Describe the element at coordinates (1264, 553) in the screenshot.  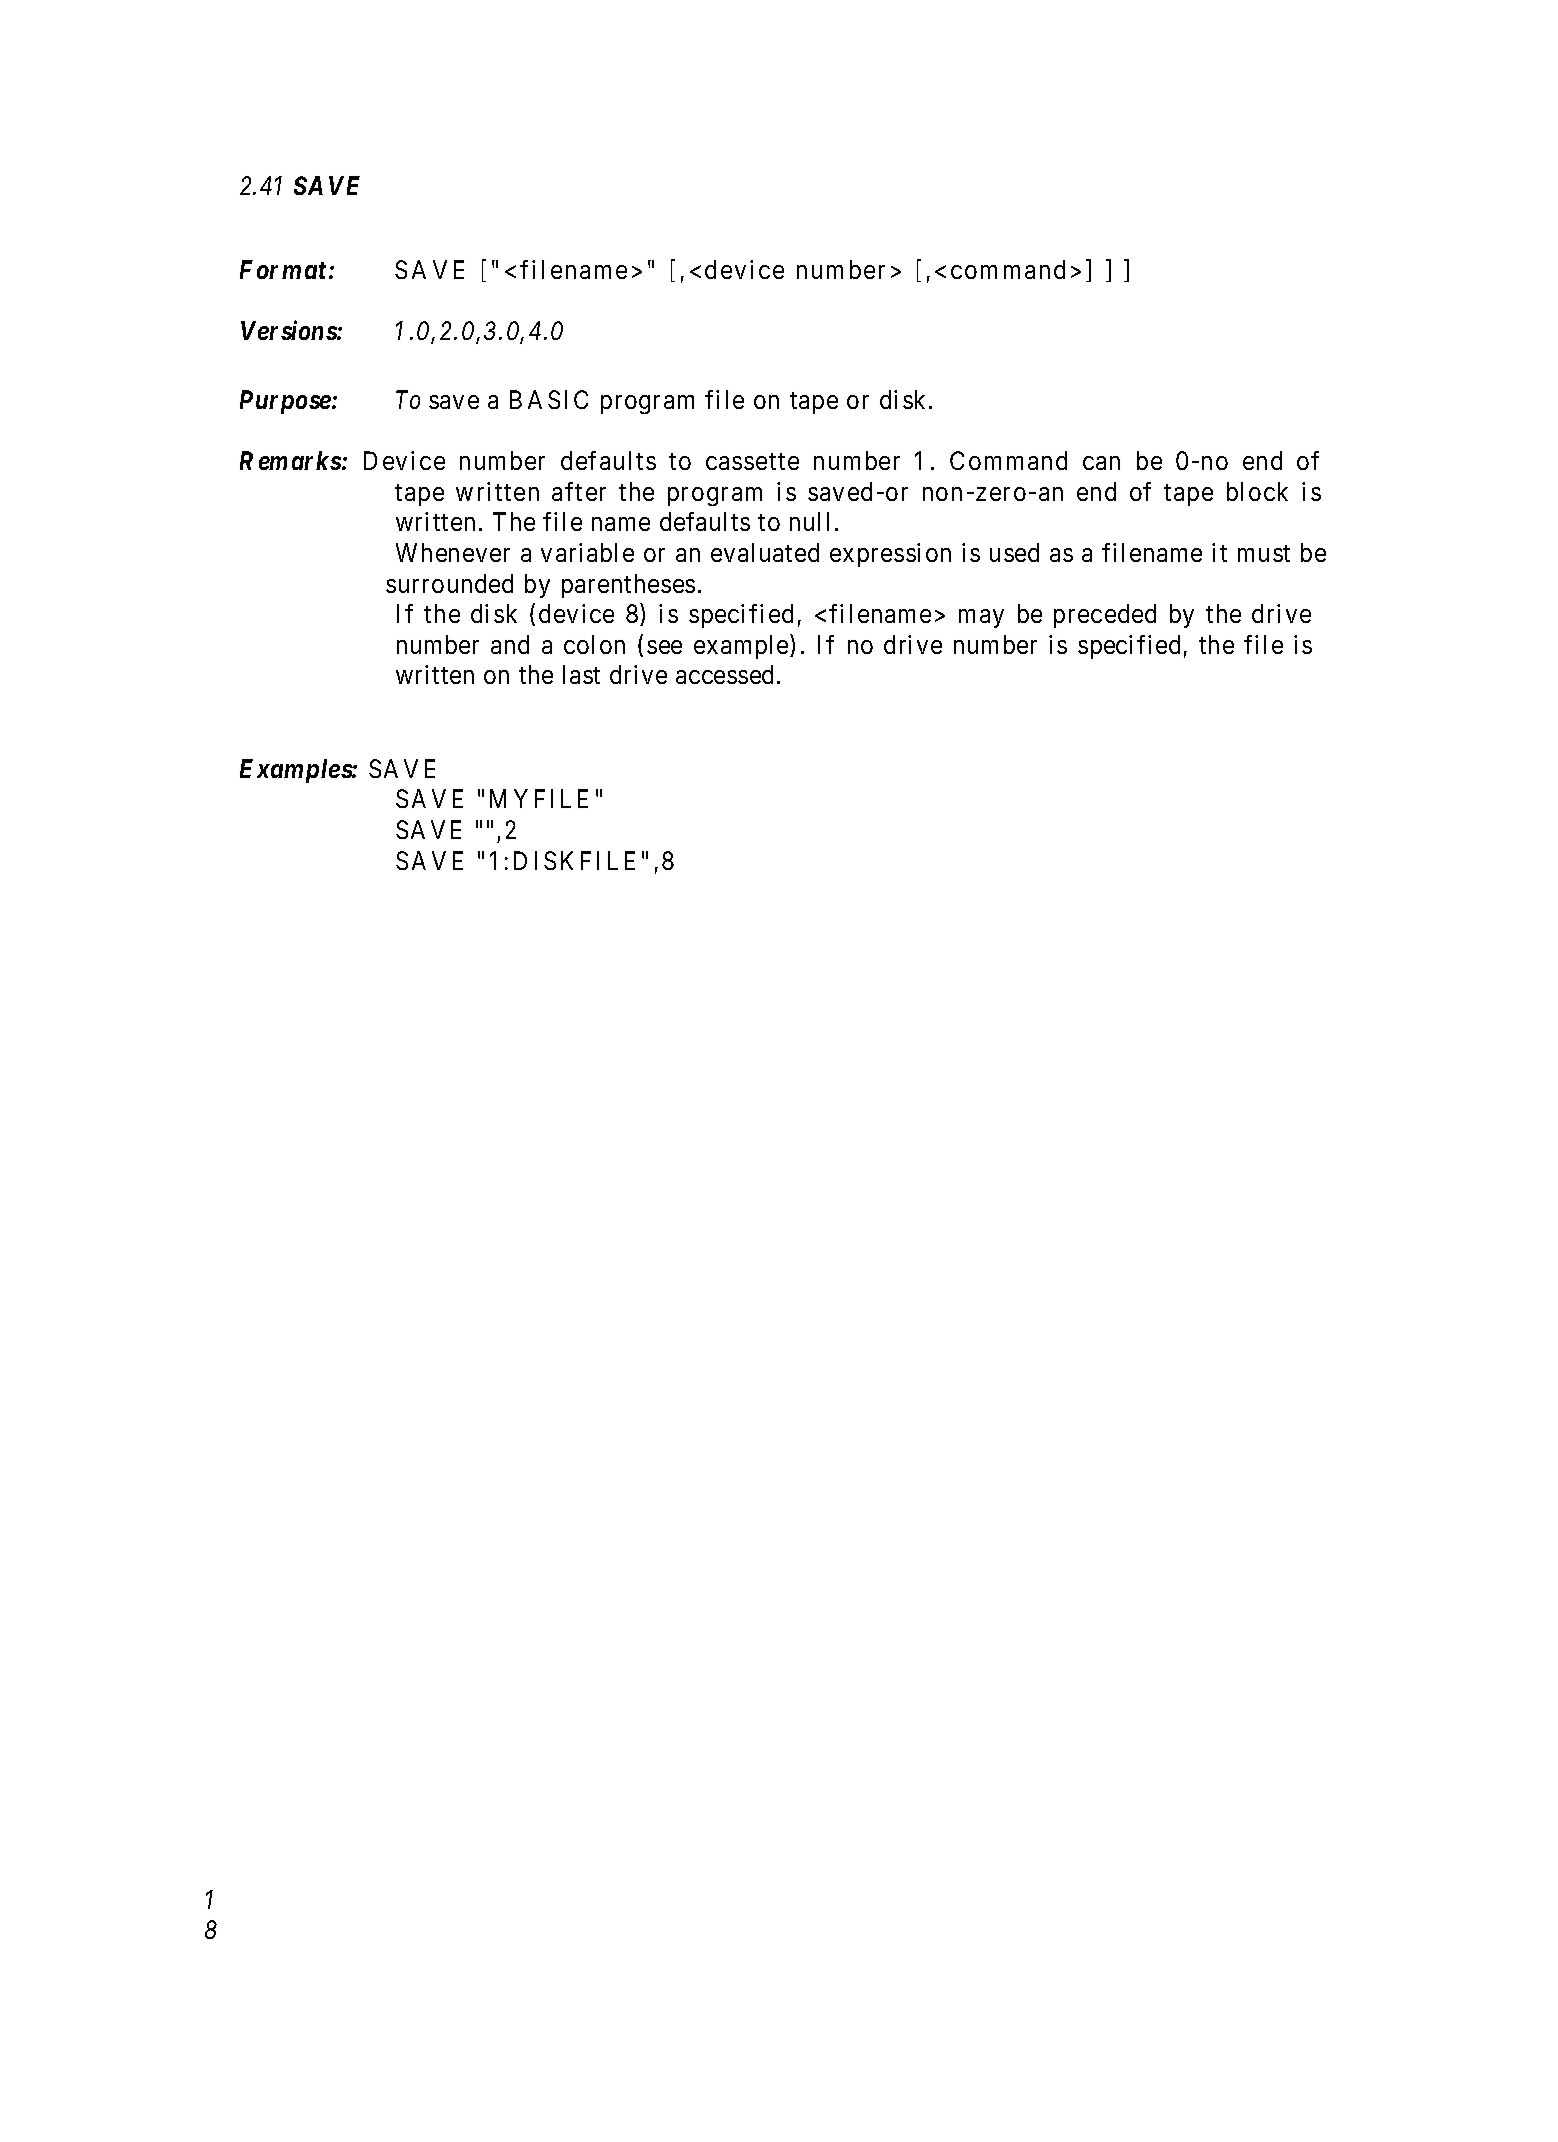
I see `must` at that location.
